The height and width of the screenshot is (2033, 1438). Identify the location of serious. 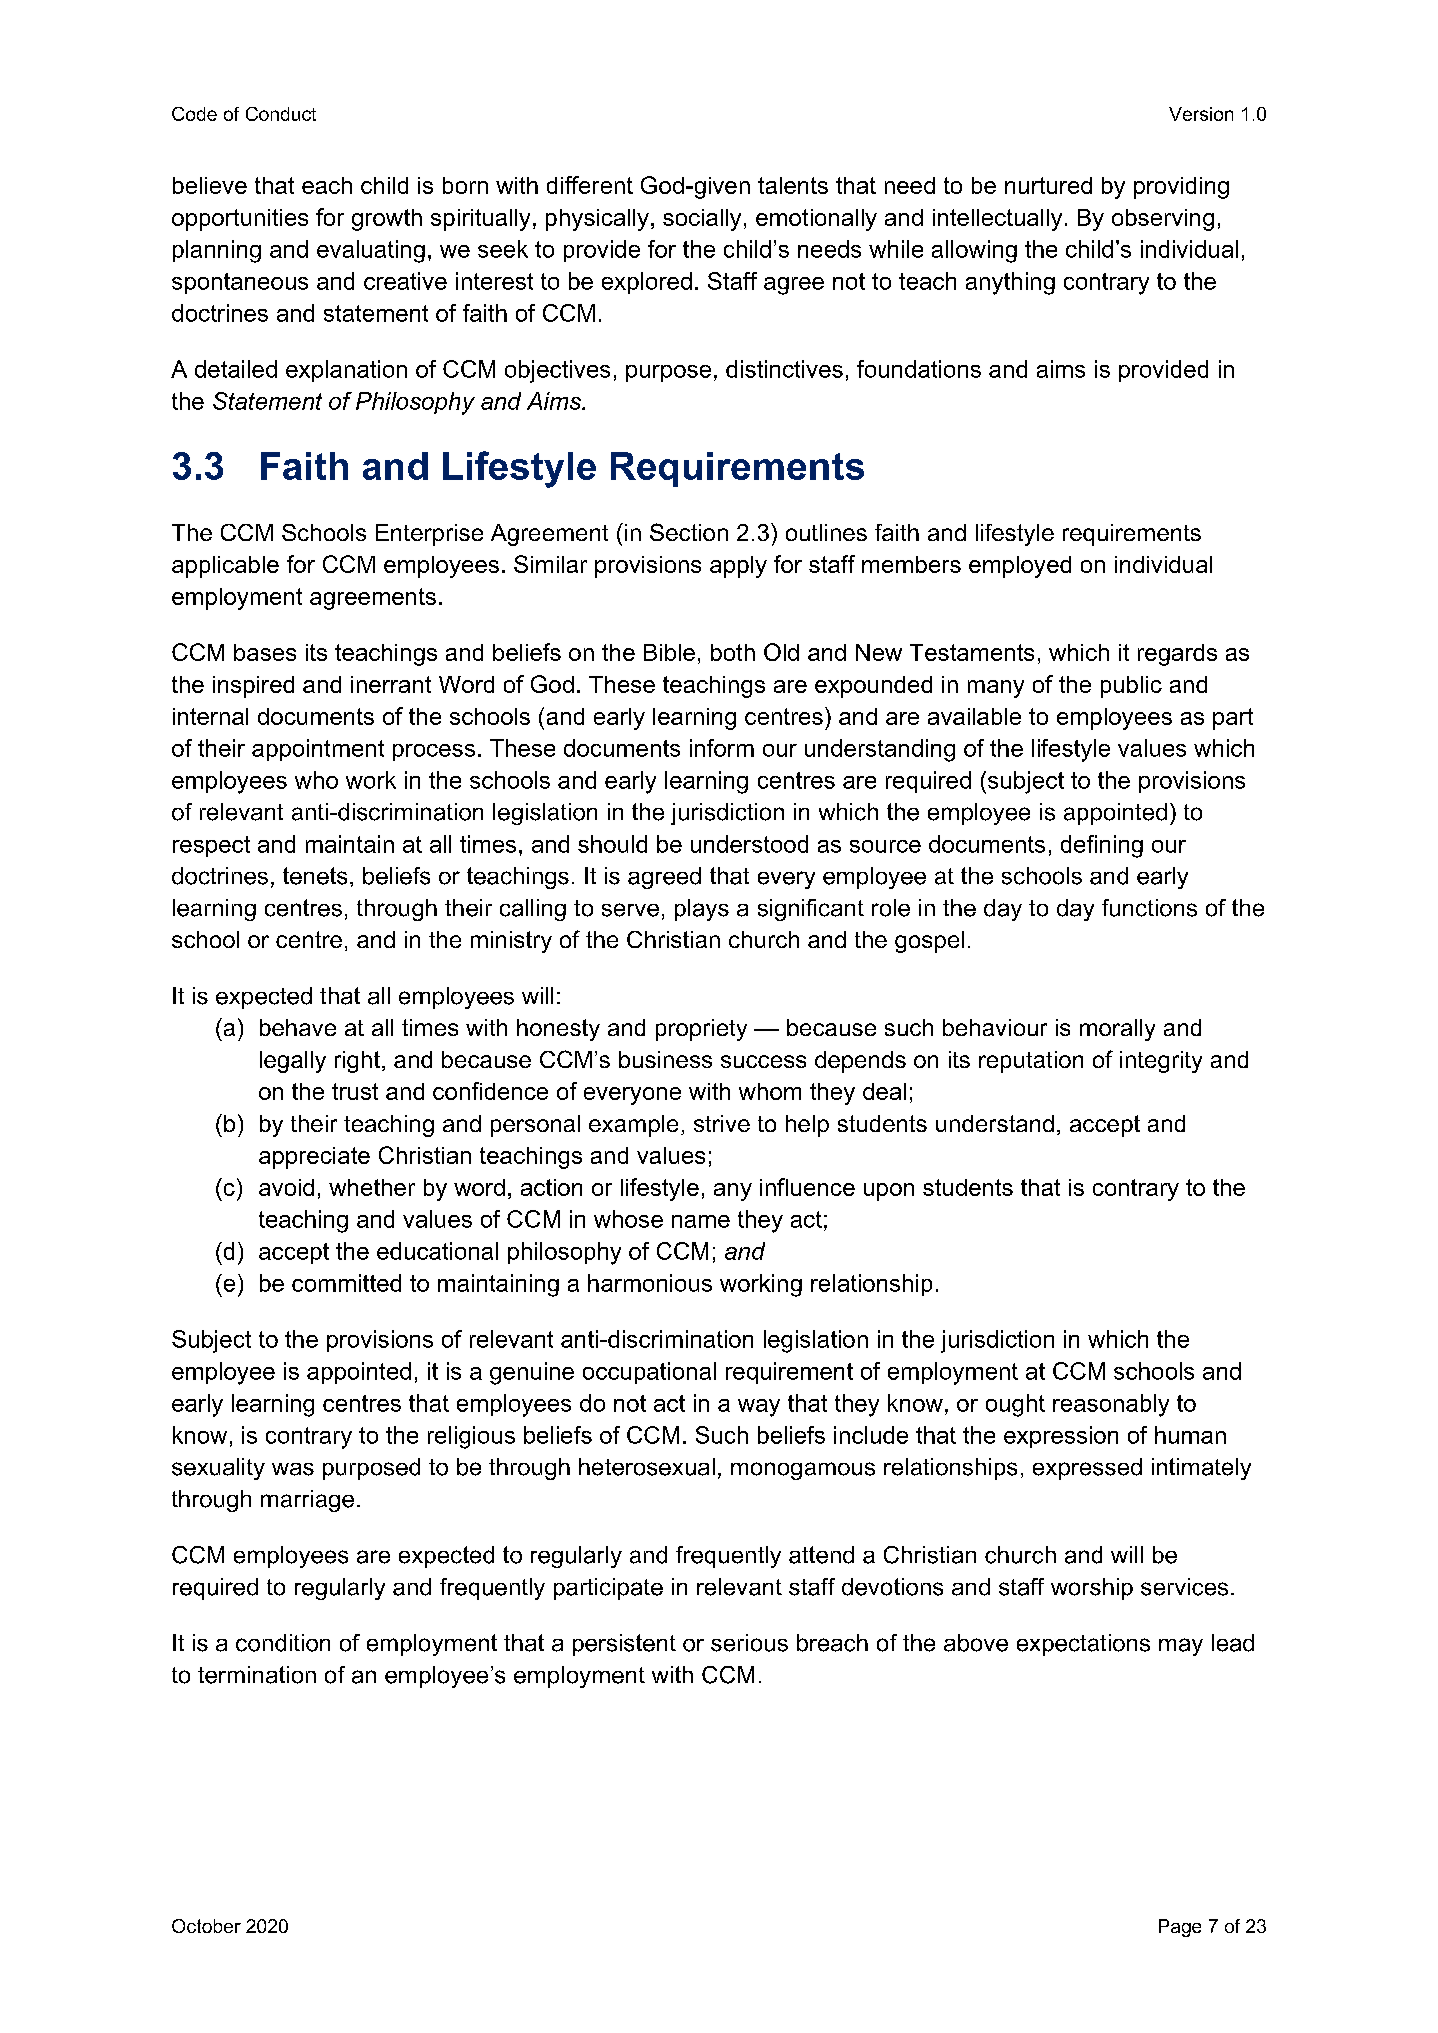
(749, 1643).
